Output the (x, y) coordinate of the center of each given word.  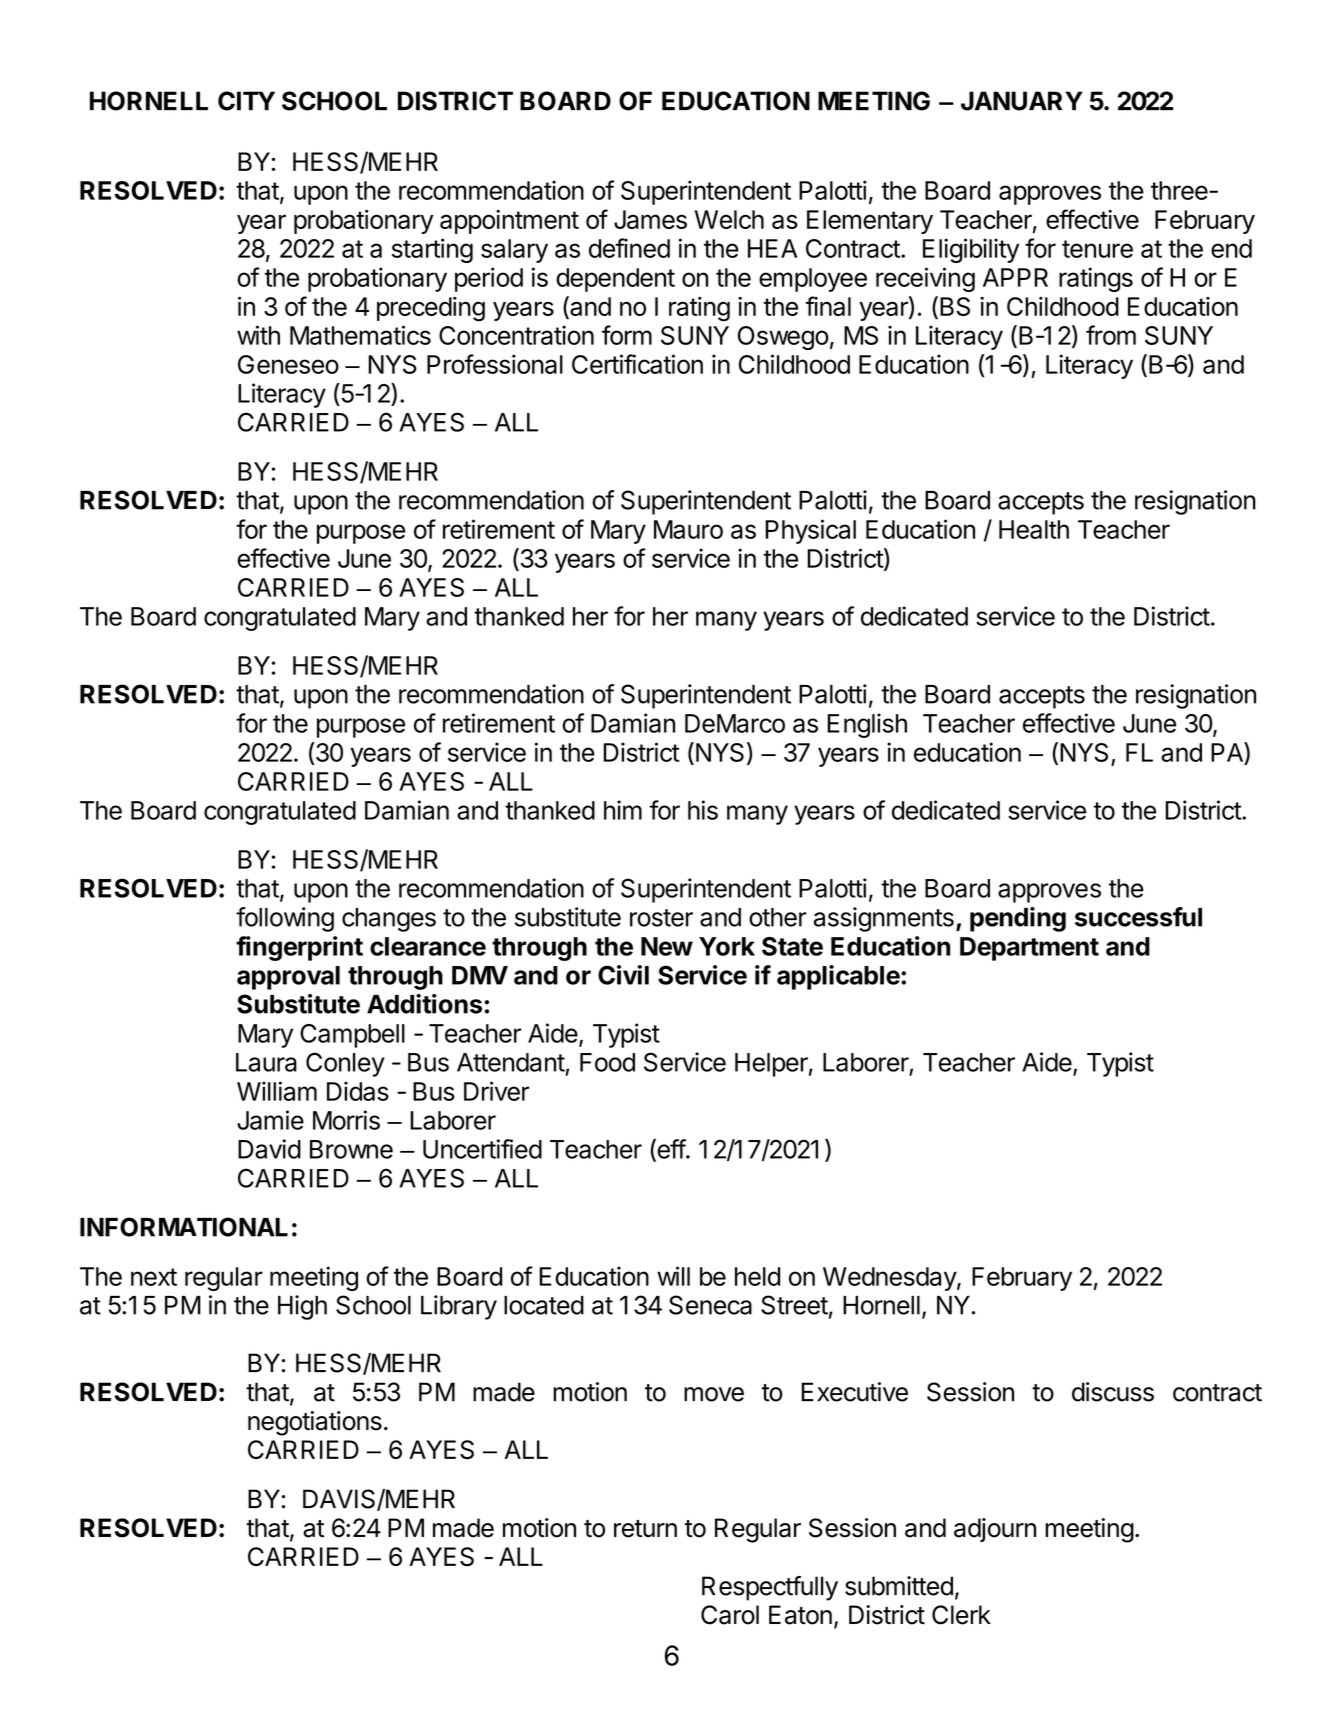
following (285, 919)
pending (1018, 919)
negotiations (315, 1423)
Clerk (961, 1615)
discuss (1113, 1392)
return (645, 1529)
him (623, 810)
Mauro (688, 529)
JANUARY (1022, 101)
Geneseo (288, 364)
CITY (246, 101)
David (269, 1149)
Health (1034, 529)
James (650, 219)
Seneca (710, 1305)
